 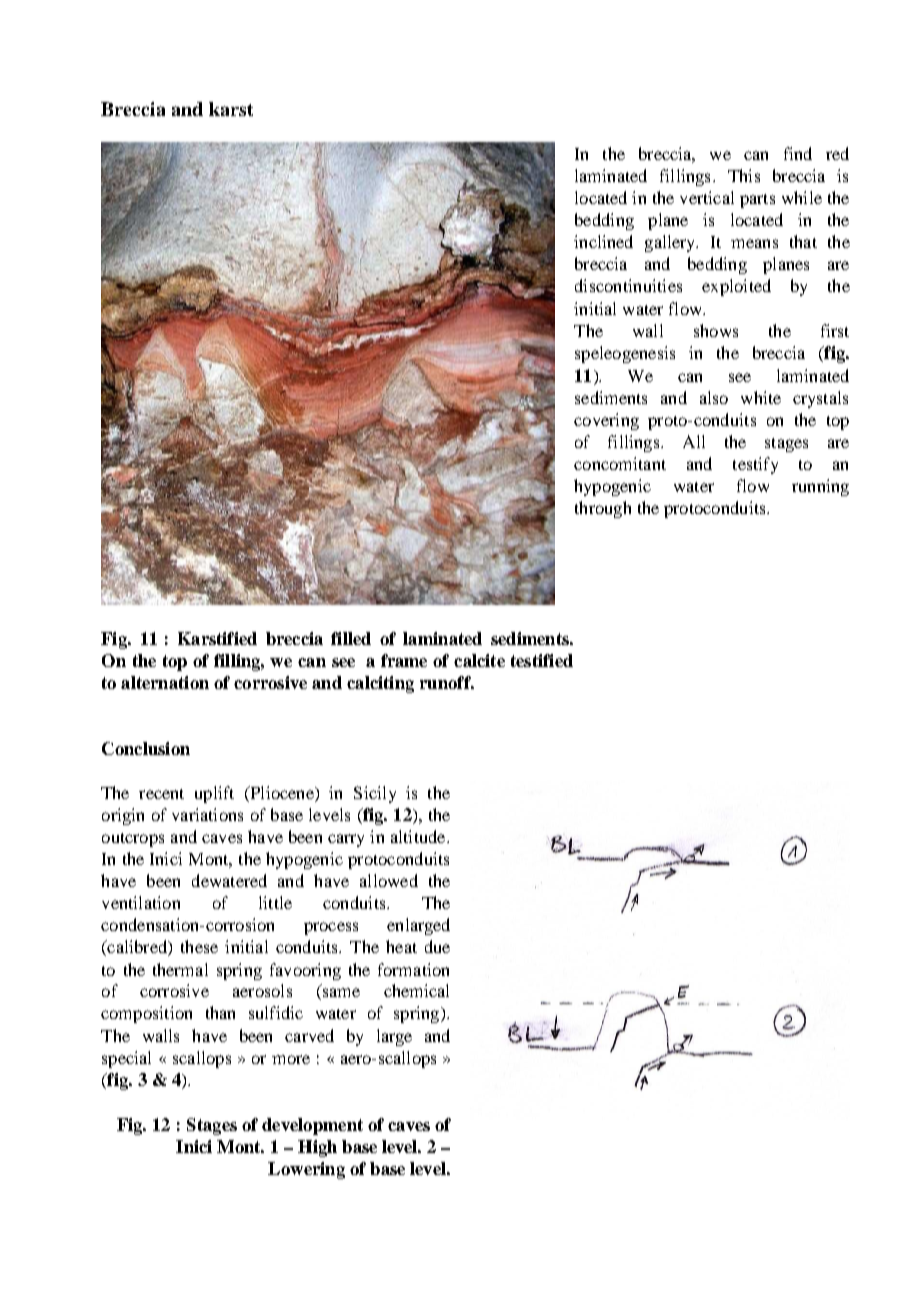 What do you see at coordinates (606, 421) in the screenshot?
I see `covering` at bounding box center [606, 421].
